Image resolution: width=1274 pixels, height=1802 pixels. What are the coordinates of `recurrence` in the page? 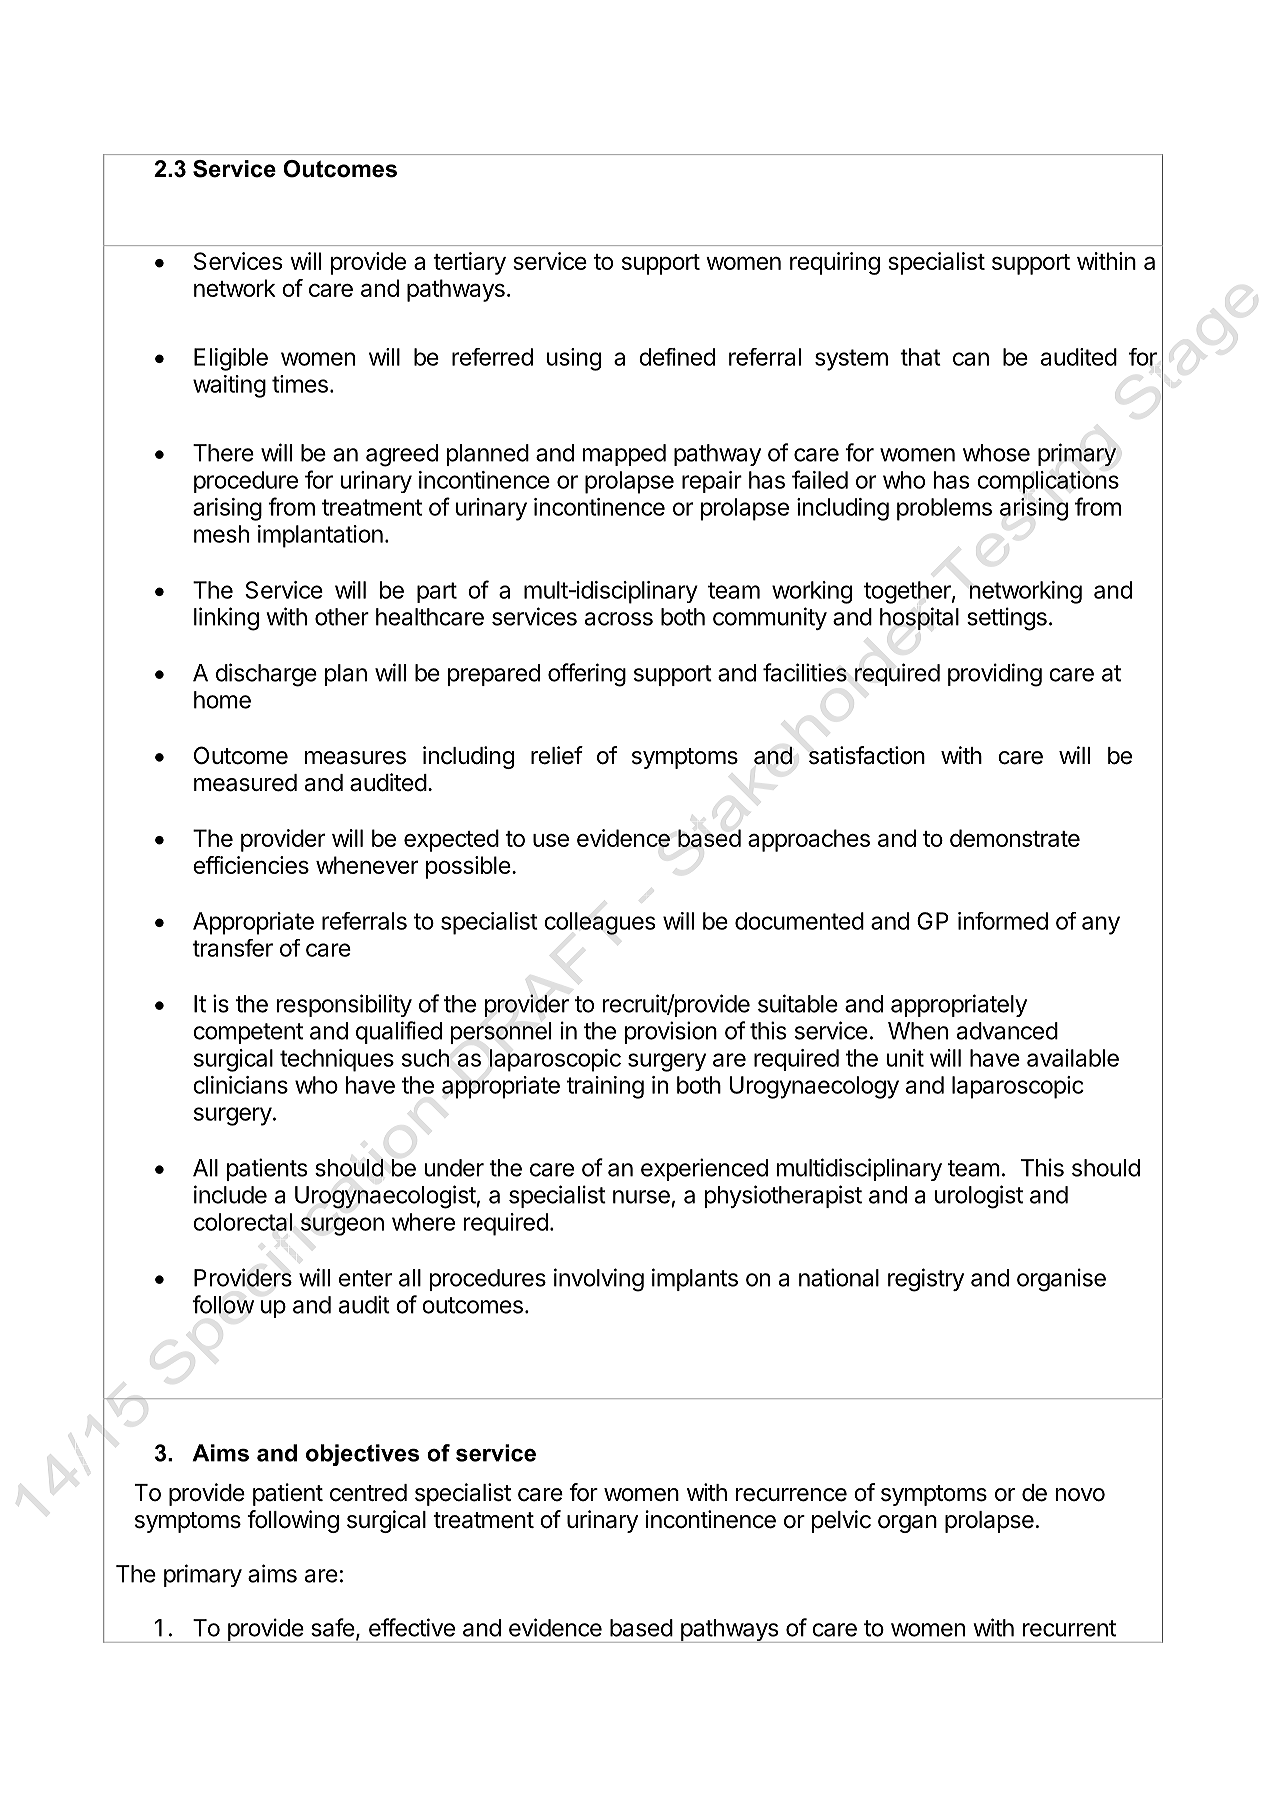 It's located at (791, 1495).
